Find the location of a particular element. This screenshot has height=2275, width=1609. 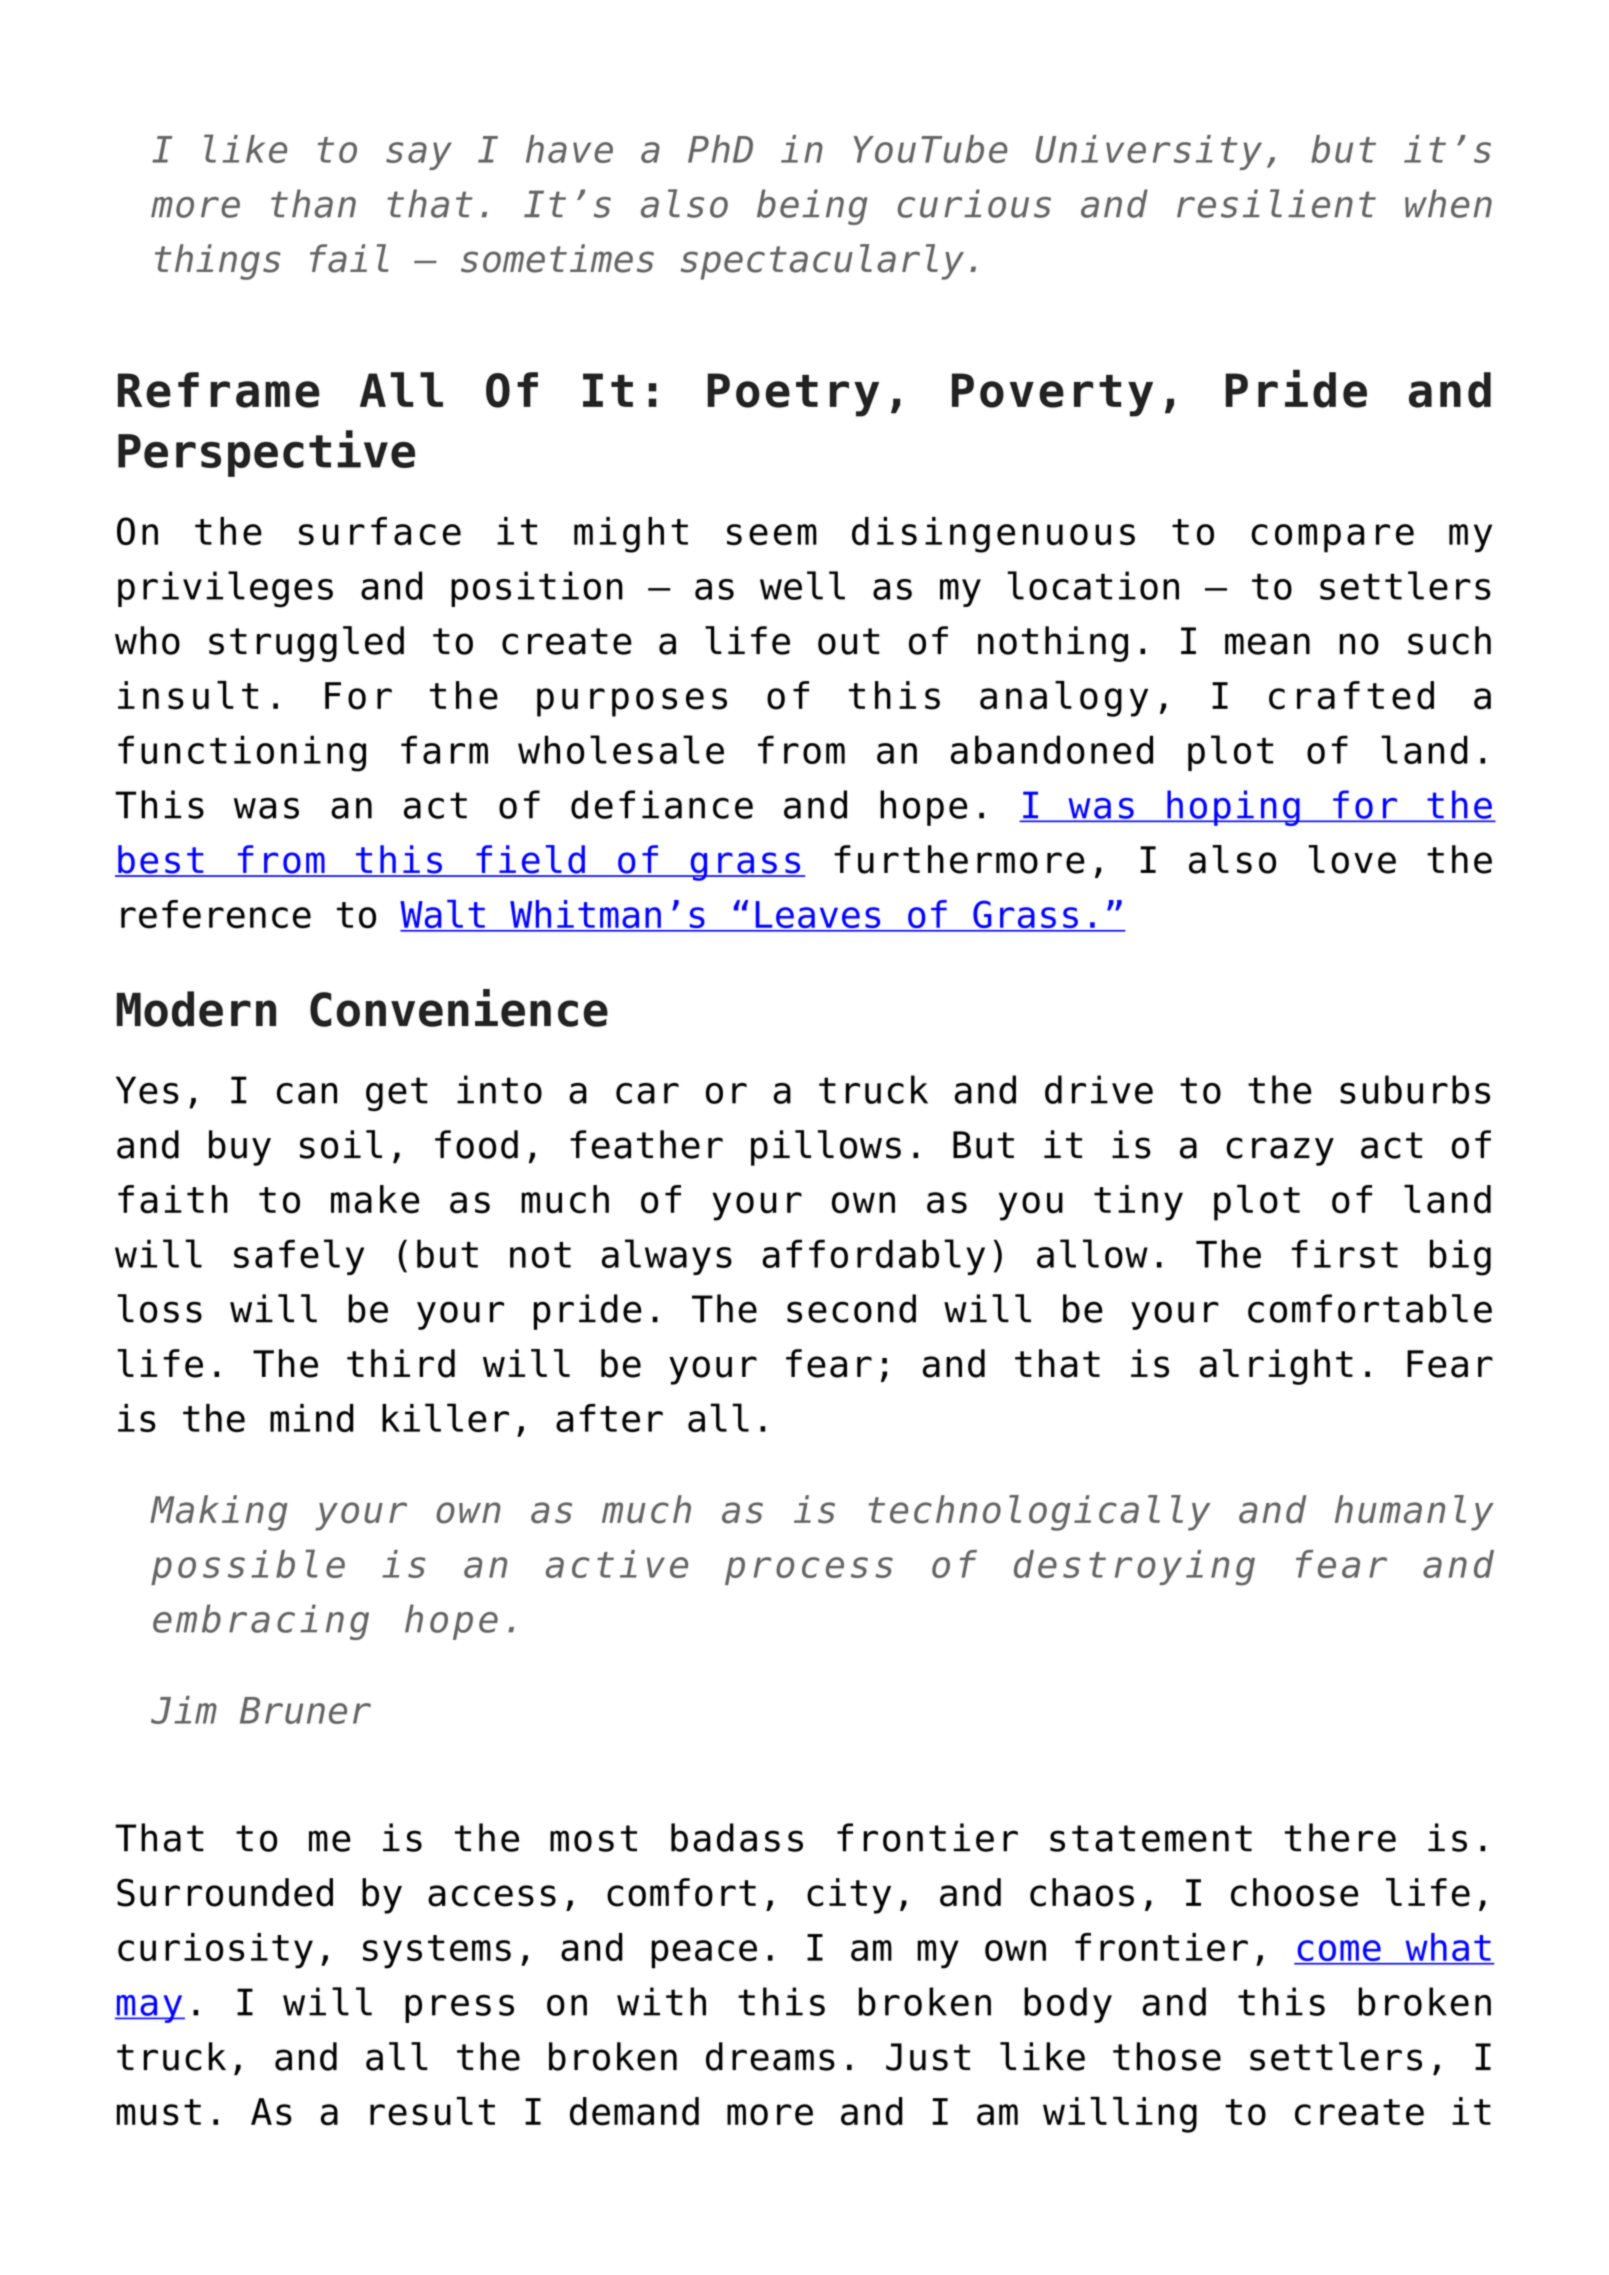

than is located at coordinates (313, 203).
